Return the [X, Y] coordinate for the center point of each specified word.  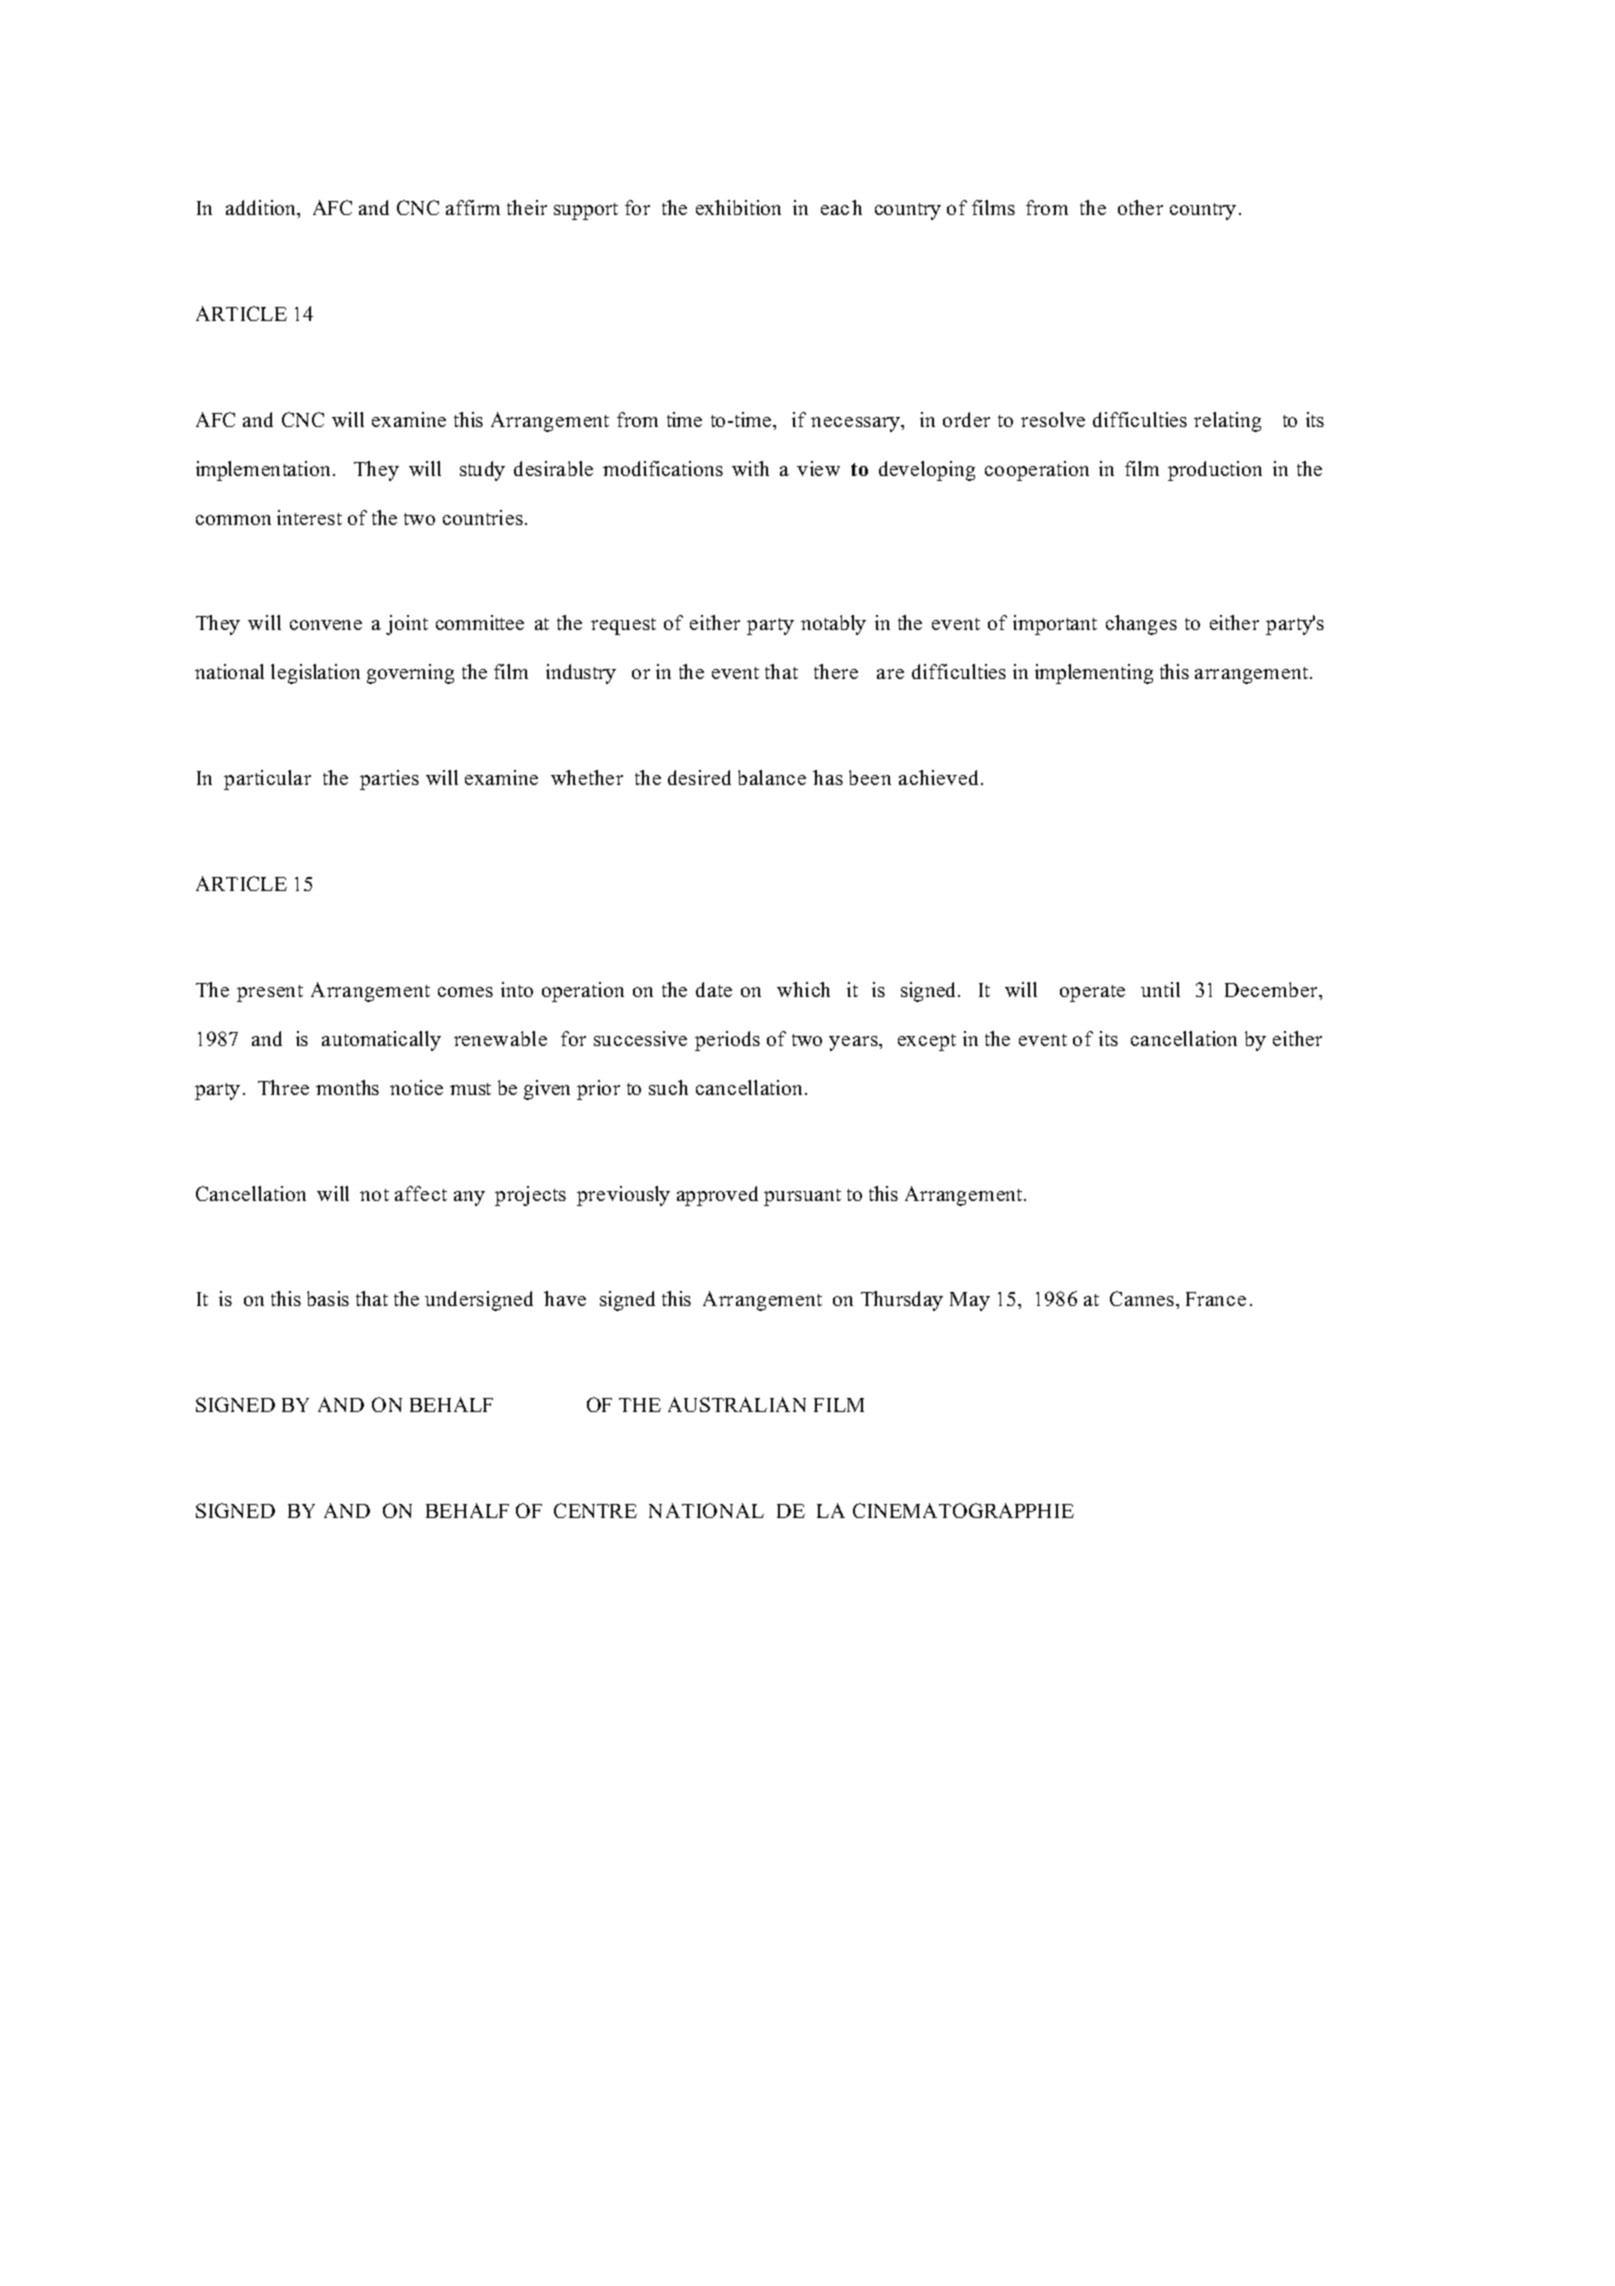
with [750, 468]
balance [772, 777]
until [1160, 989]
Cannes [1143, 1298]
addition [262, 207]
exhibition [738, 207]
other [1140, 207]
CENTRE [595, 1510]
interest [309, 517]
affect [421, 1193]
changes [1141, 625]
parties [389, 780]
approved [717, 1196]
